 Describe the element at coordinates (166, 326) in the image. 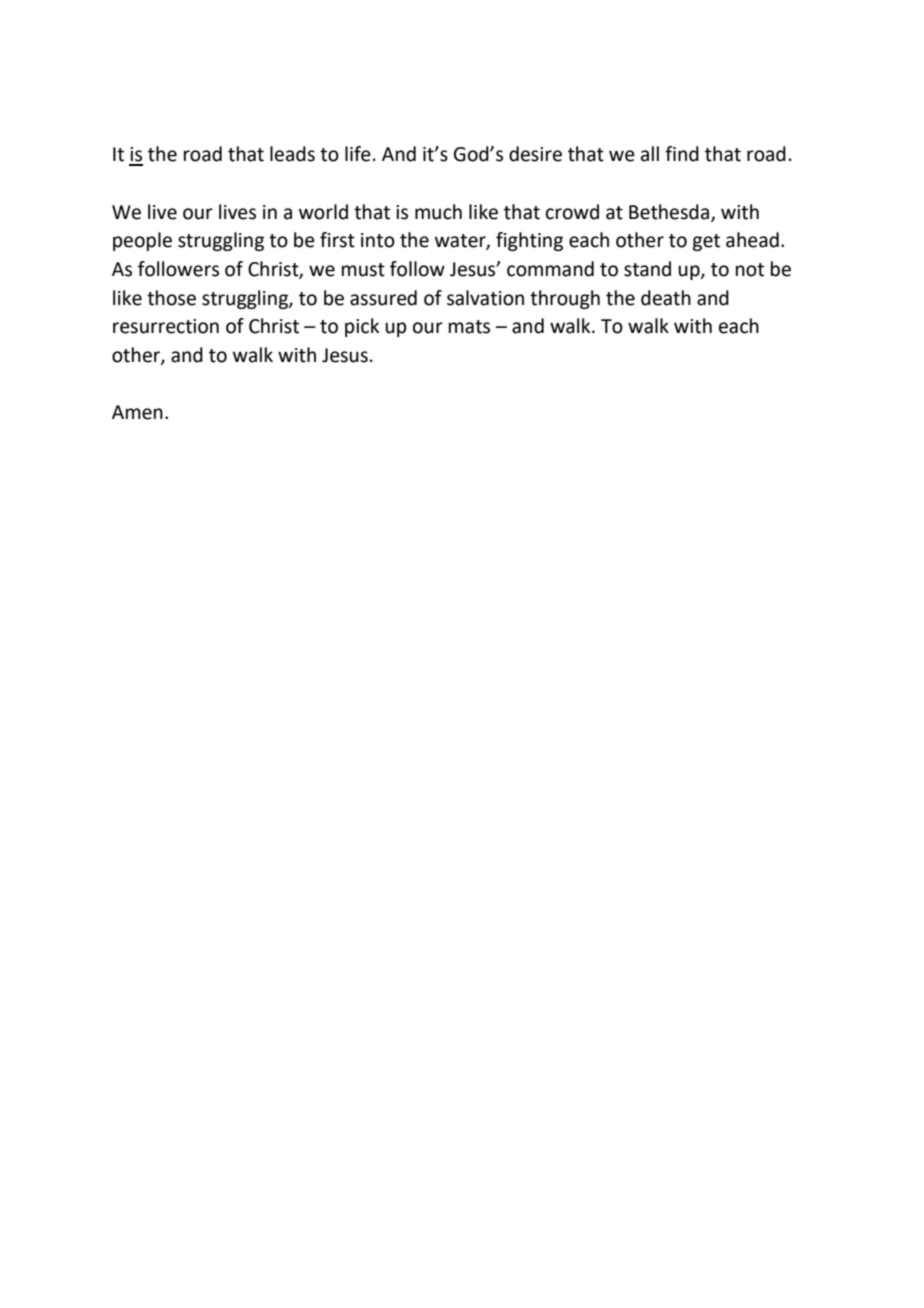

I see `resurrection` at that location.
